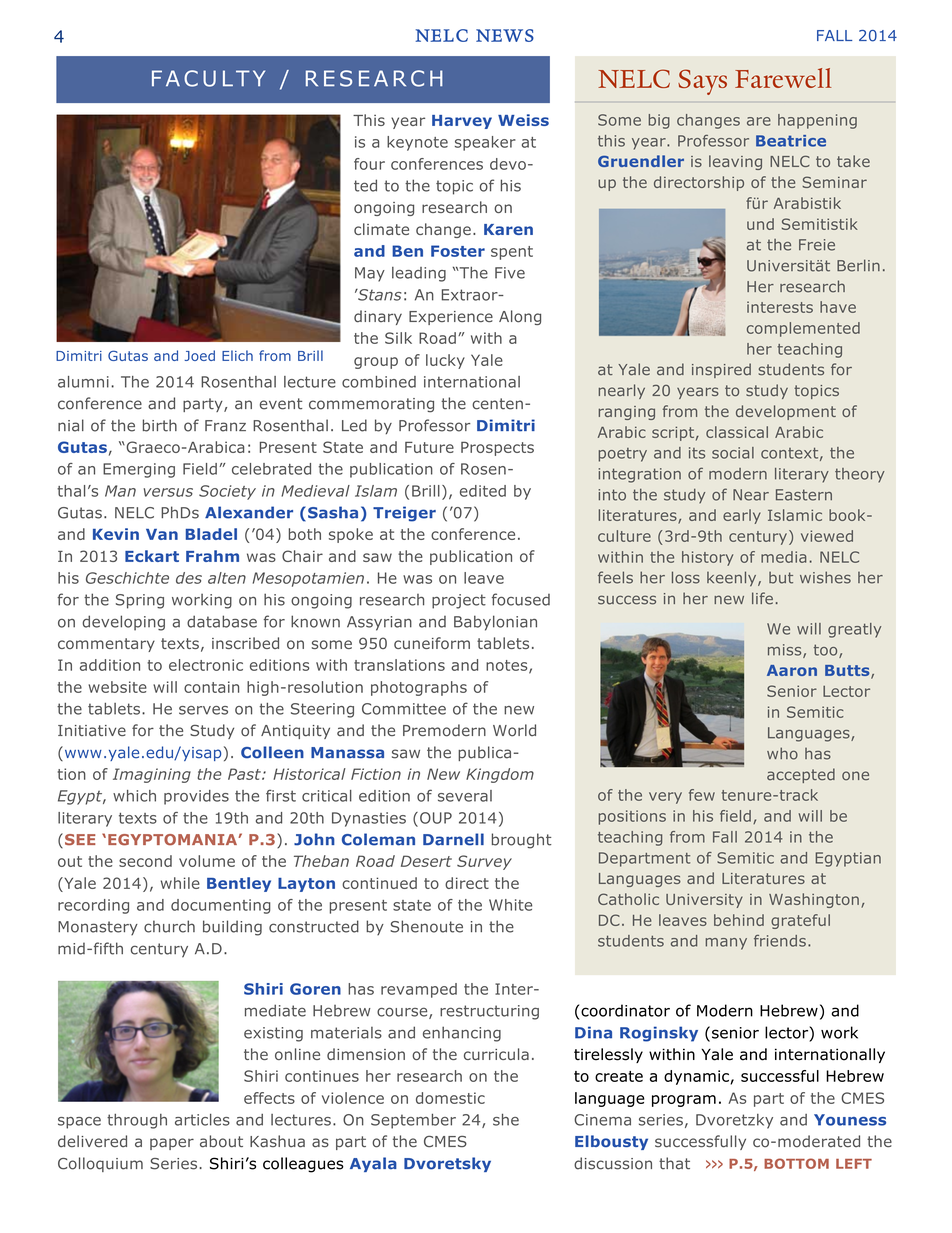 The width and height of the document is (952, 1233). What do you see at coordinates (172, 1144) in the document?
I see `paper` at bounding box center [172, 1144].
